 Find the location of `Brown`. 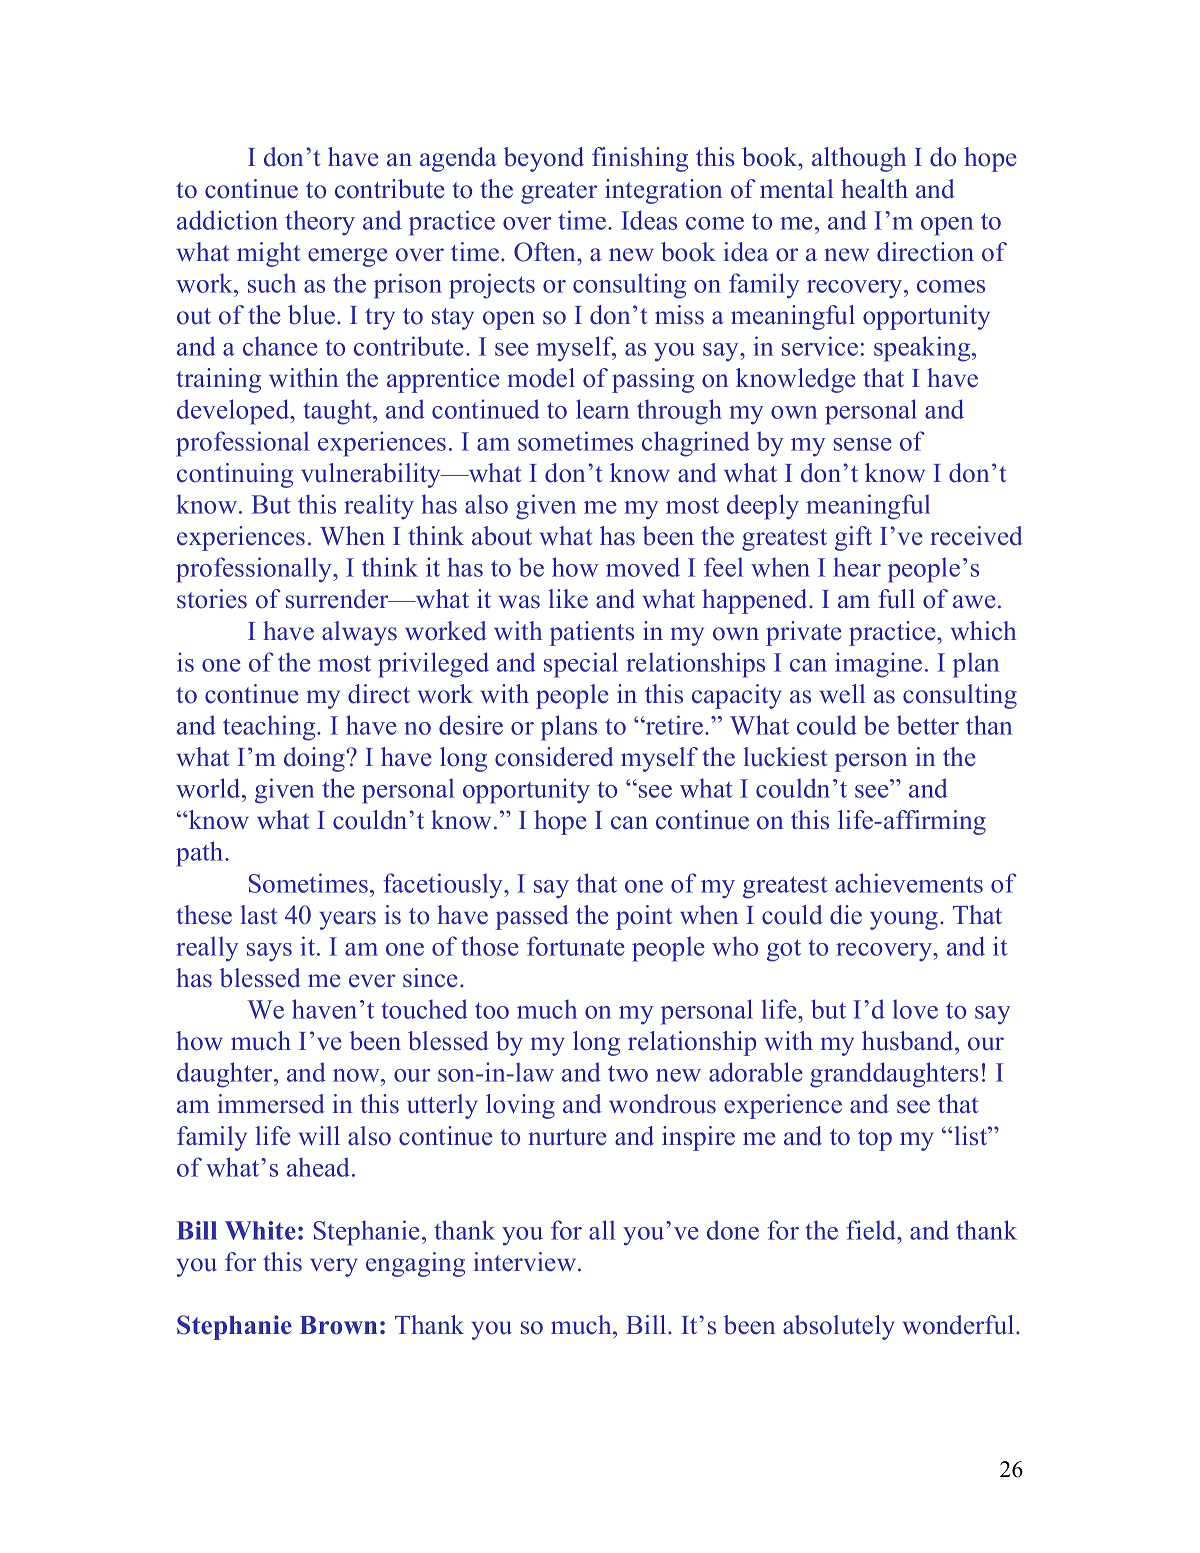

Brown is located at coordinates (338, 1325).
